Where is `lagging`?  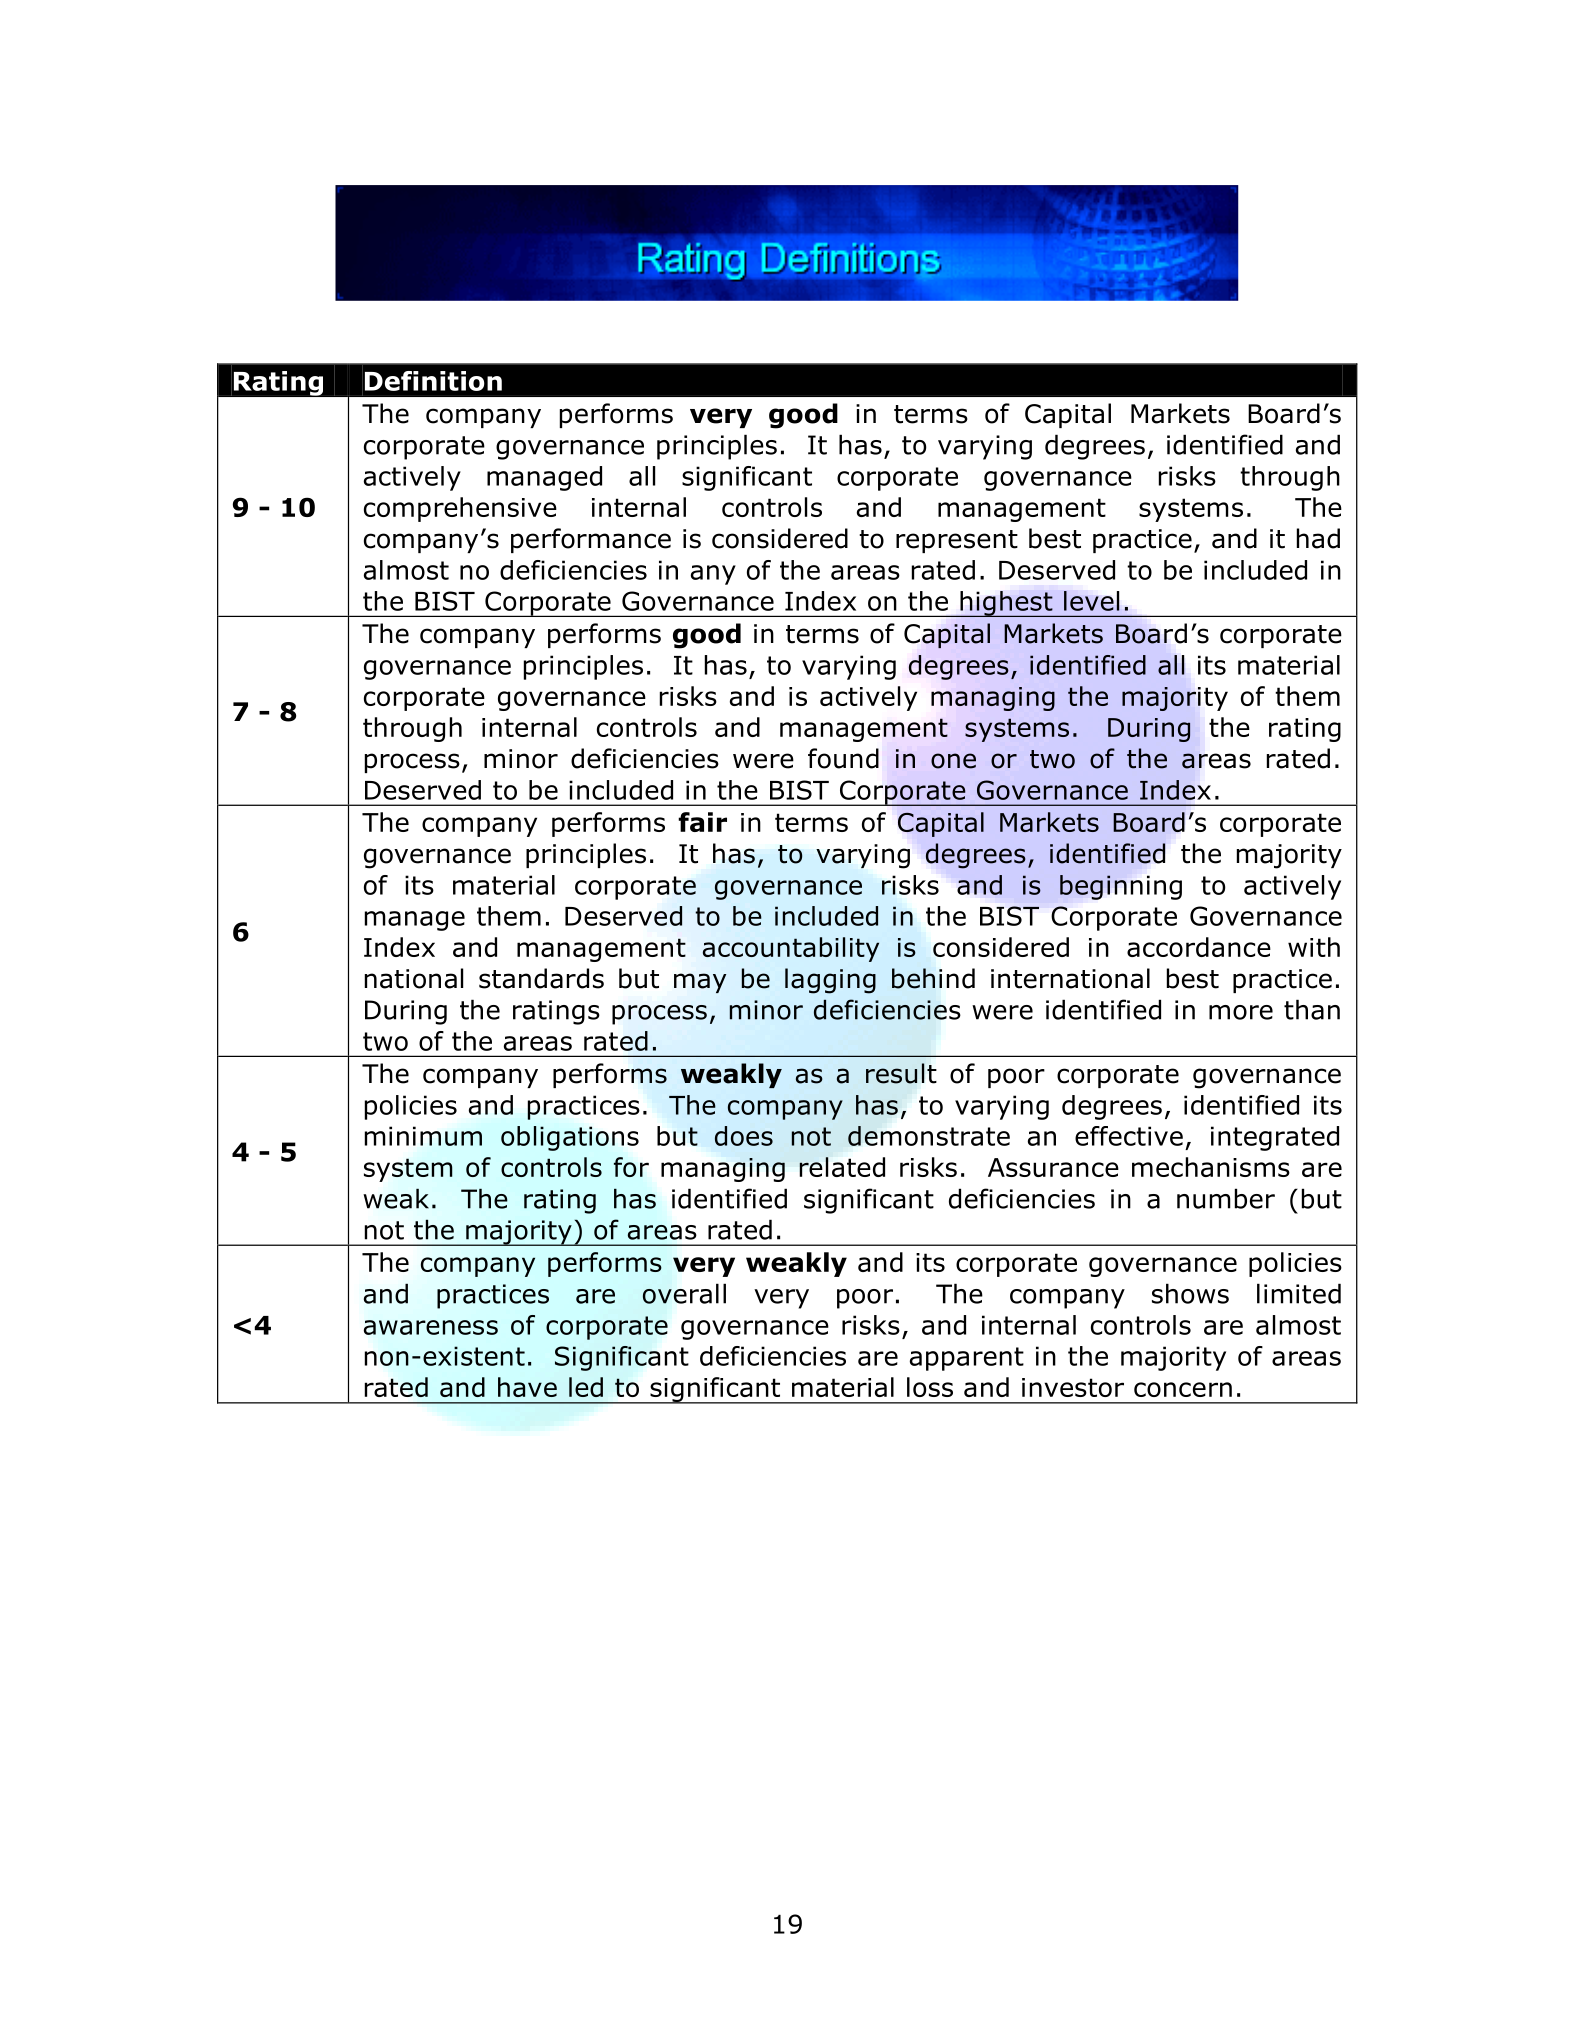
lagging is located at coordinates (830, 981).
